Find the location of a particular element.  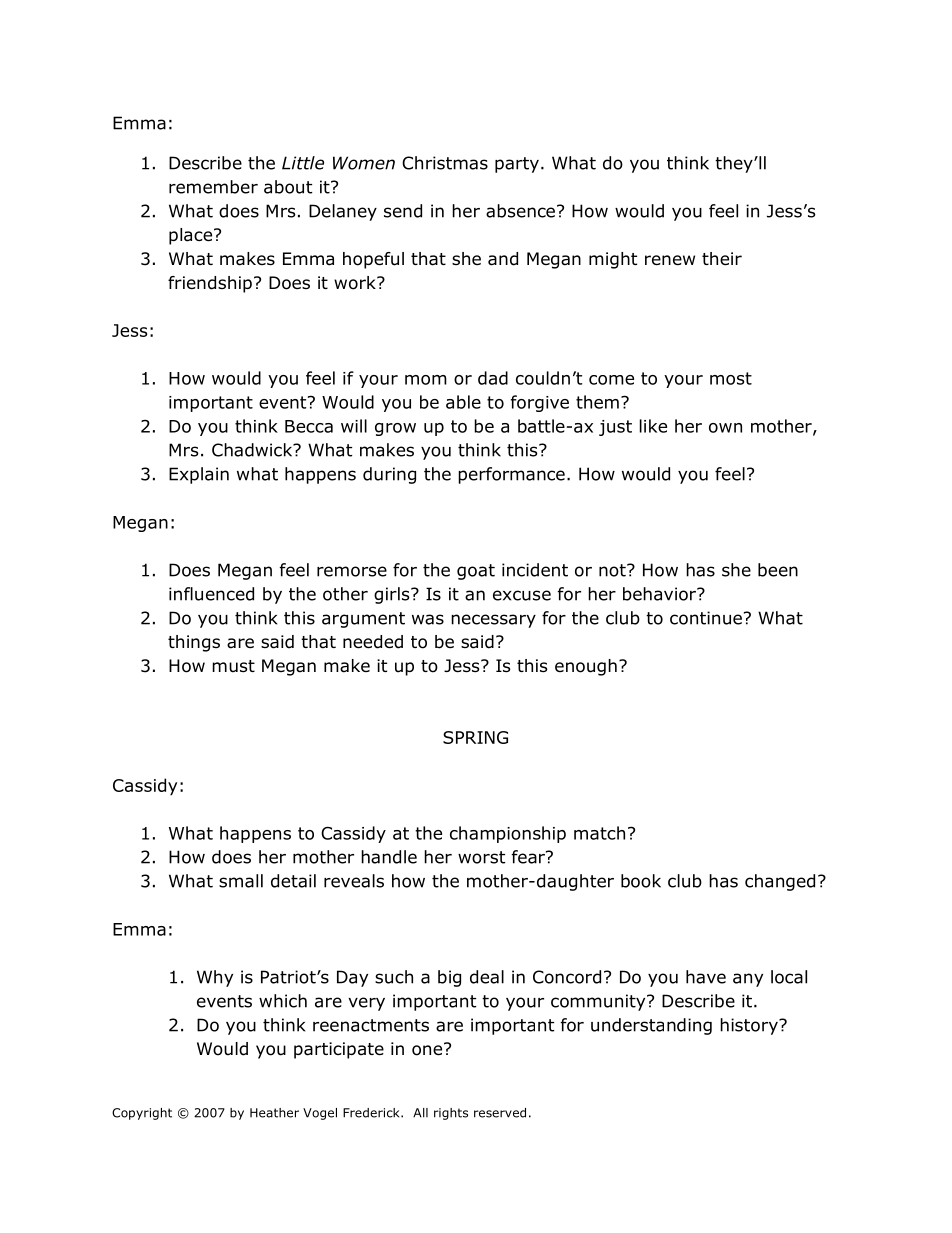

rights is located at coordinates (451, 1114).
